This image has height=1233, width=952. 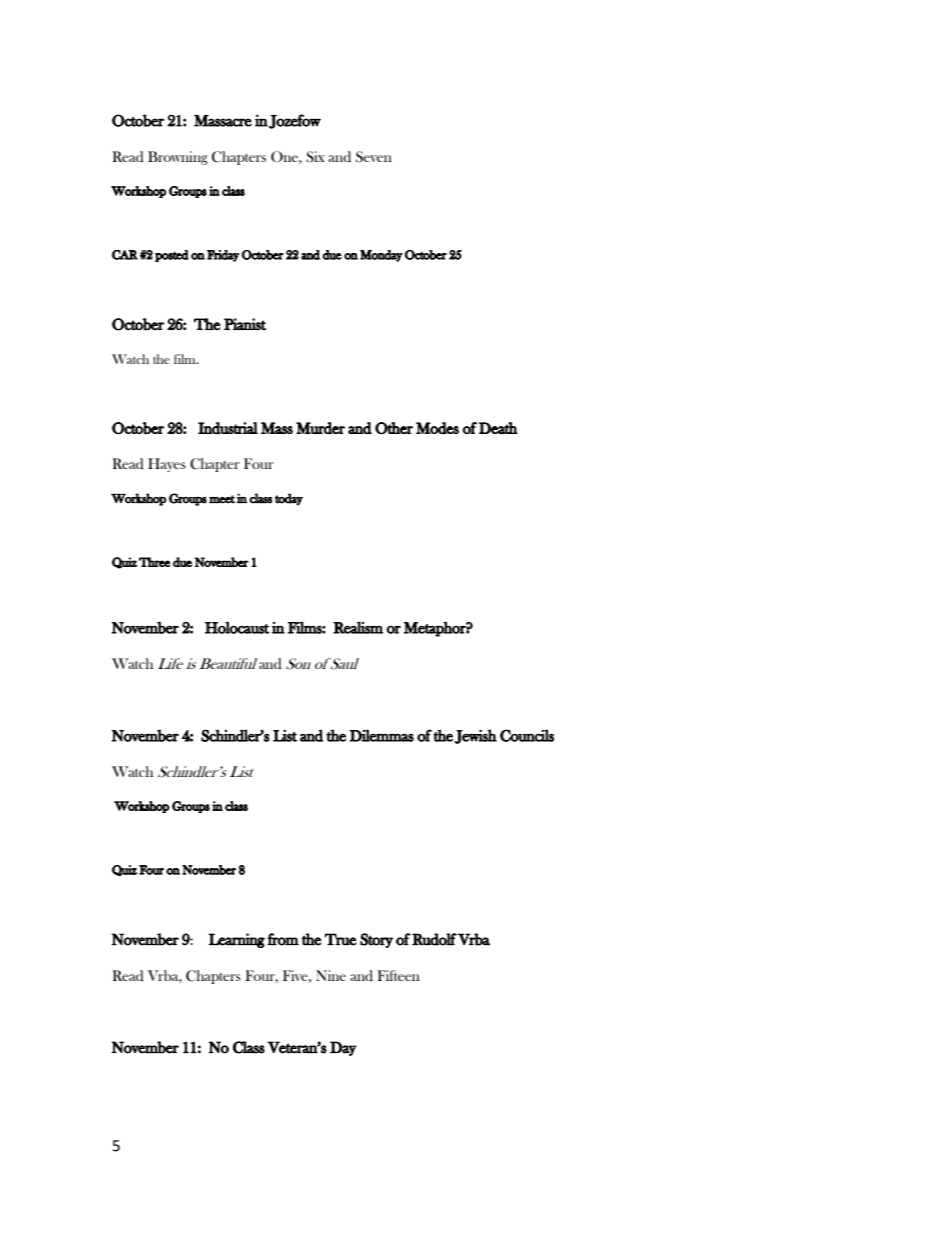 I want to click on Dilemmas, so click(x=382, y=735).
